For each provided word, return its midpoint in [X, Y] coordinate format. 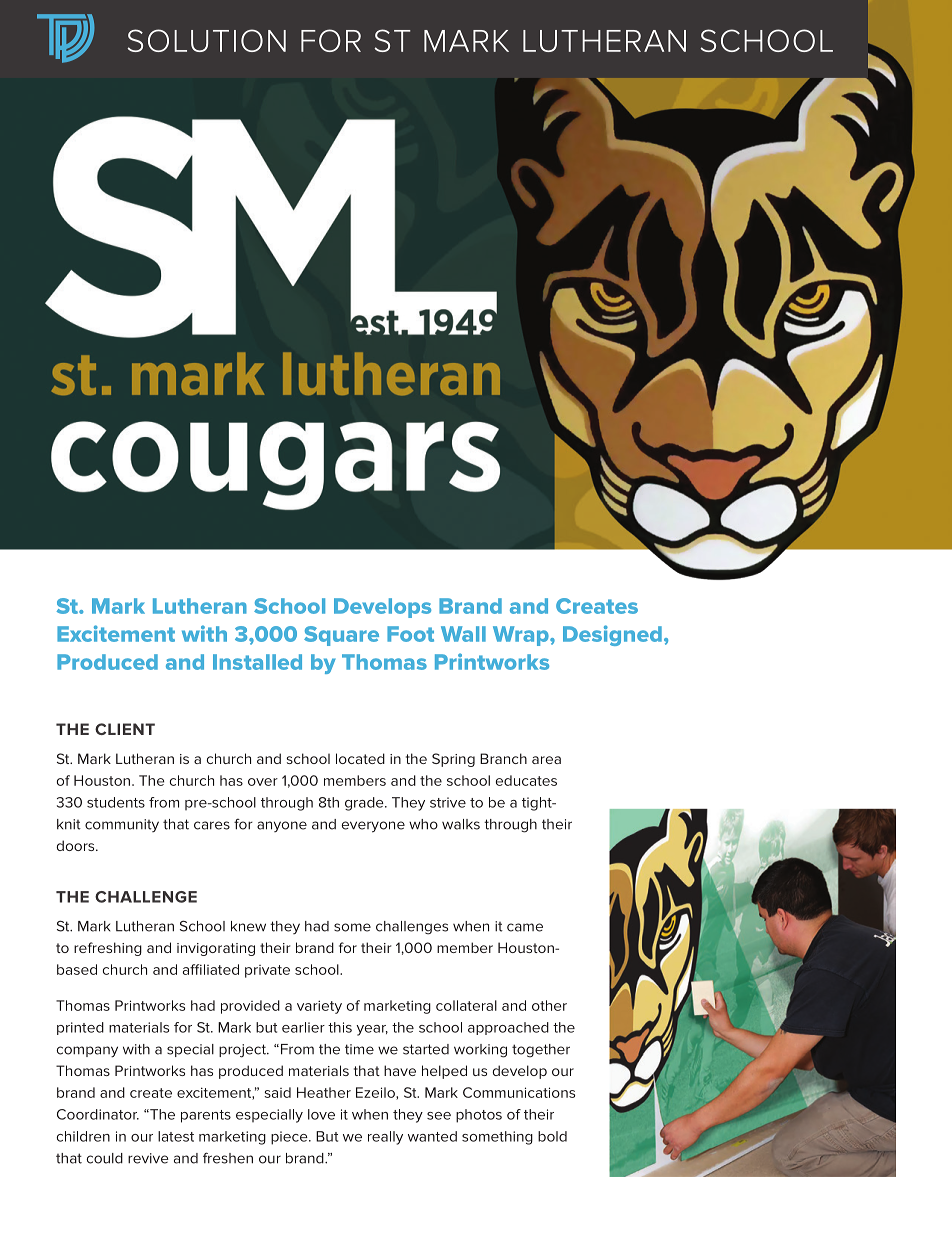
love [321, 1114]
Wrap [522, 636]
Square [341, 636]
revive [148, 1158]
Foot [410, 634]
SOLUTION [206, 40]
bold [552, 1136]
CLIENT [125, 729]
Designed [612, 635]
